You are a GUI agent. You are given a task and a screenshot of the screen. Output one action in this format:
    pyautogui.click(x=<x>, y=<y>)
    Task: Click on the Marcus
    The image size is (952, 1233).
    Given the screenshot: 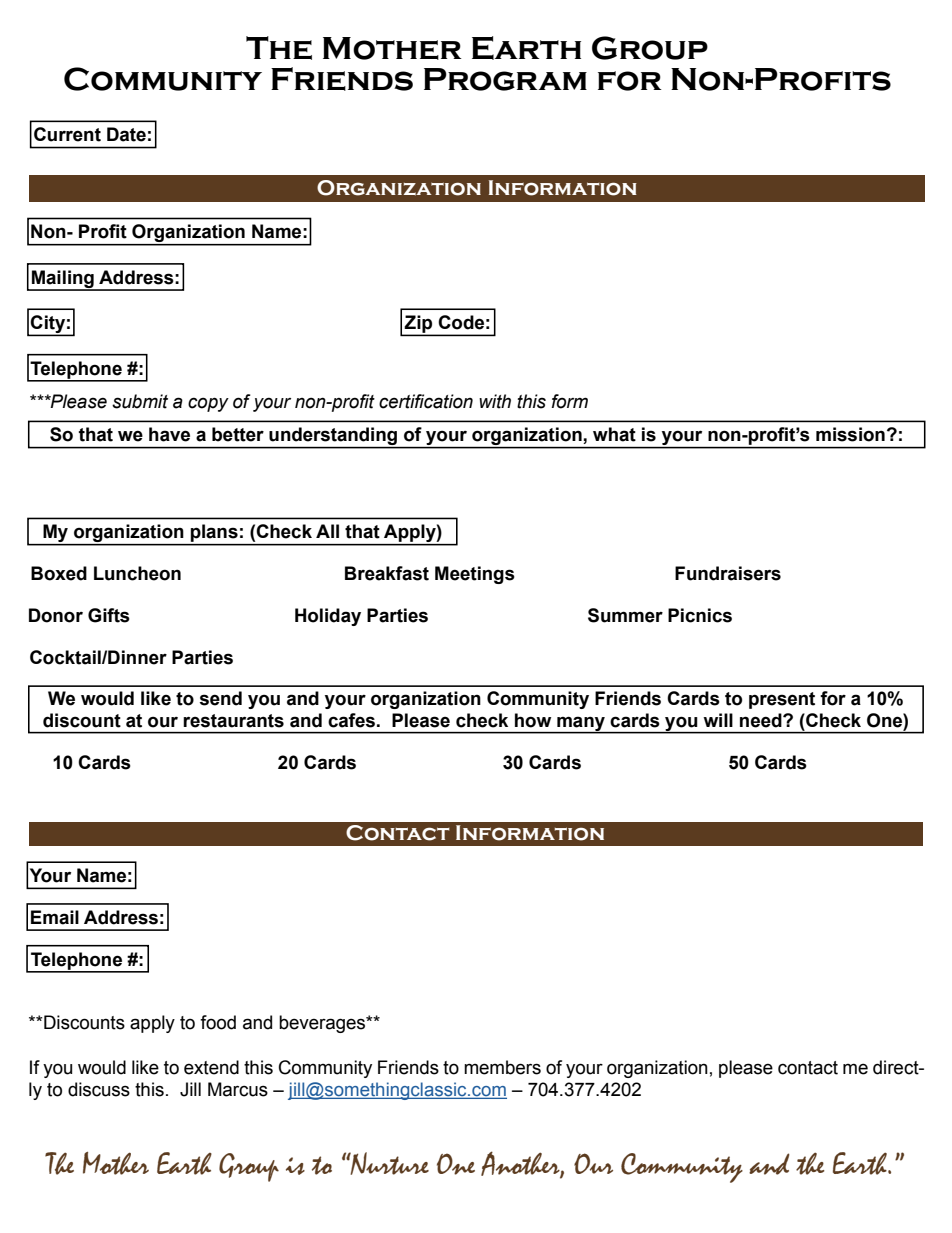 What is the action you would take?
    pyautogui.click(x=238, y=1089)
